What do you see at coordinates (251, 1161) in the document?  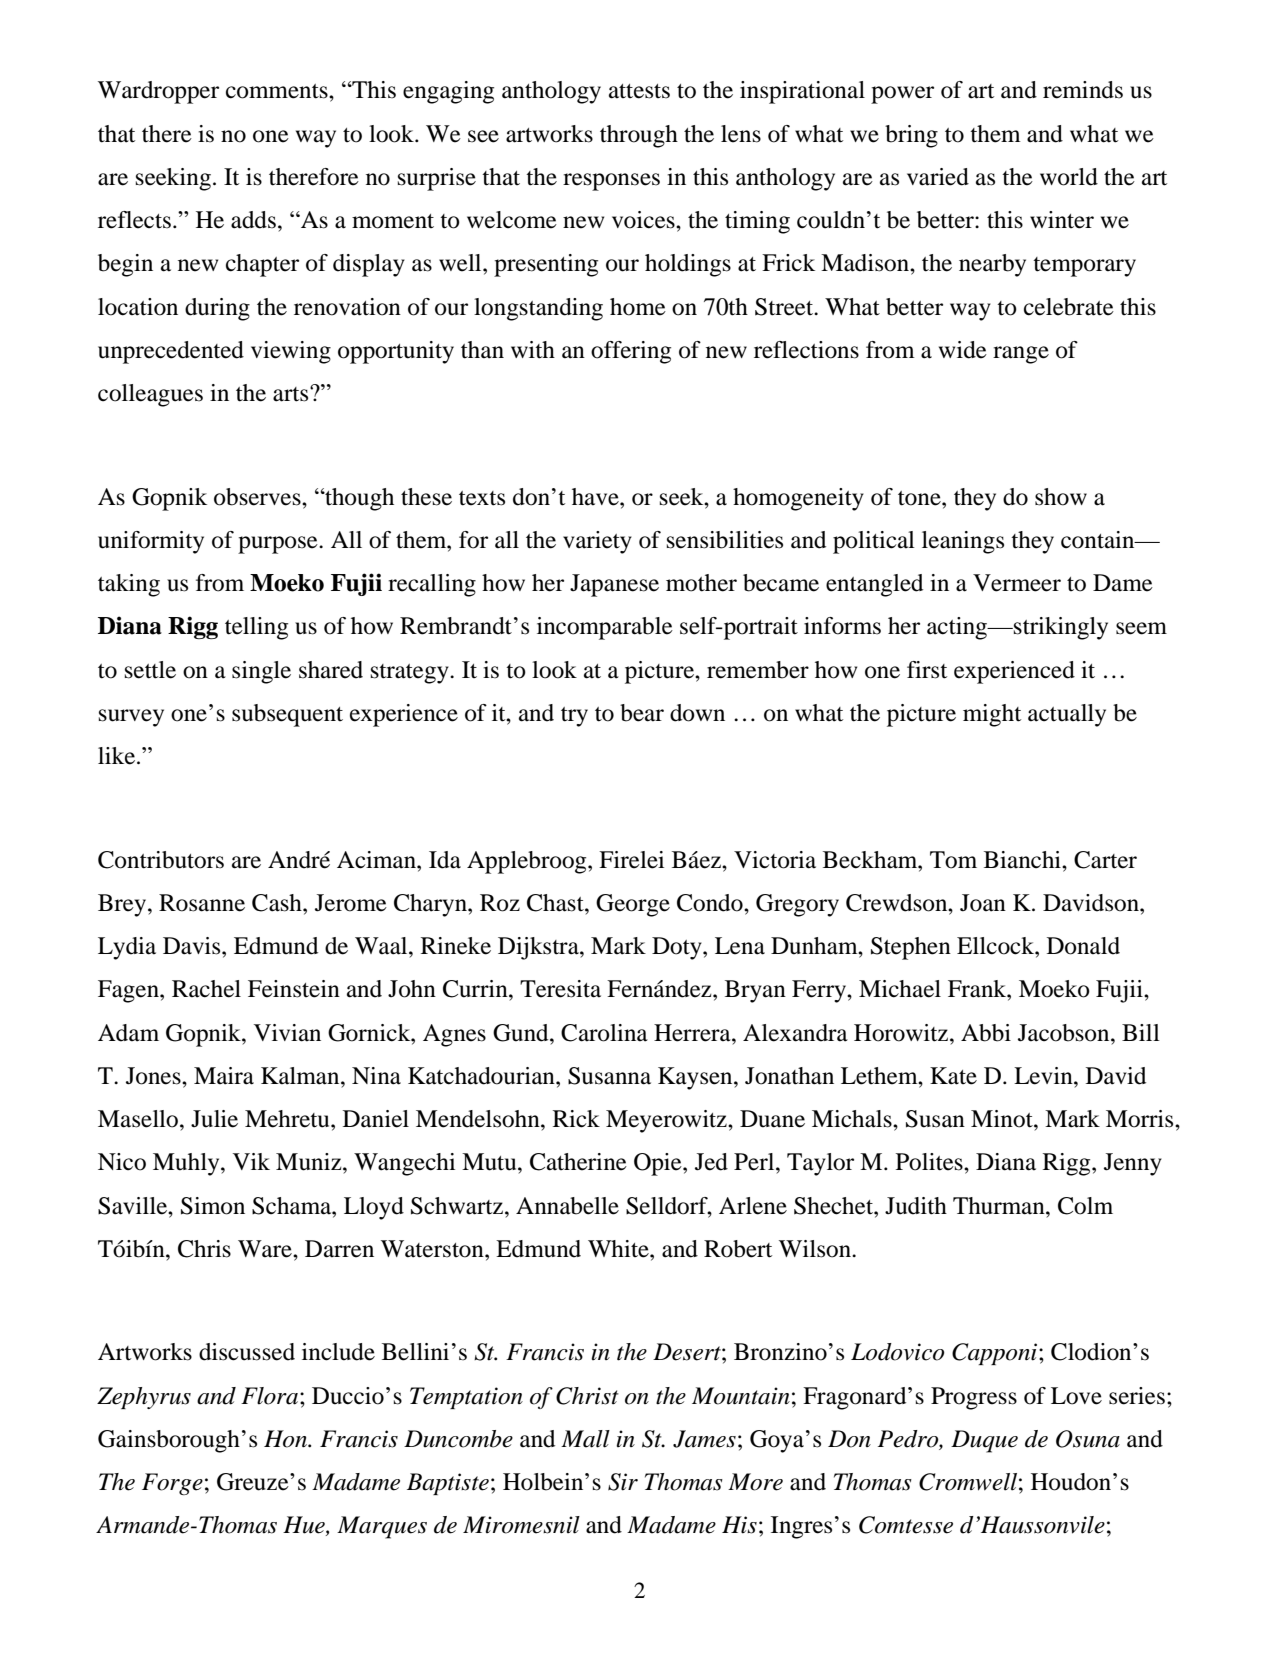 I see `Vik` at bounding box center [251, 1161].
